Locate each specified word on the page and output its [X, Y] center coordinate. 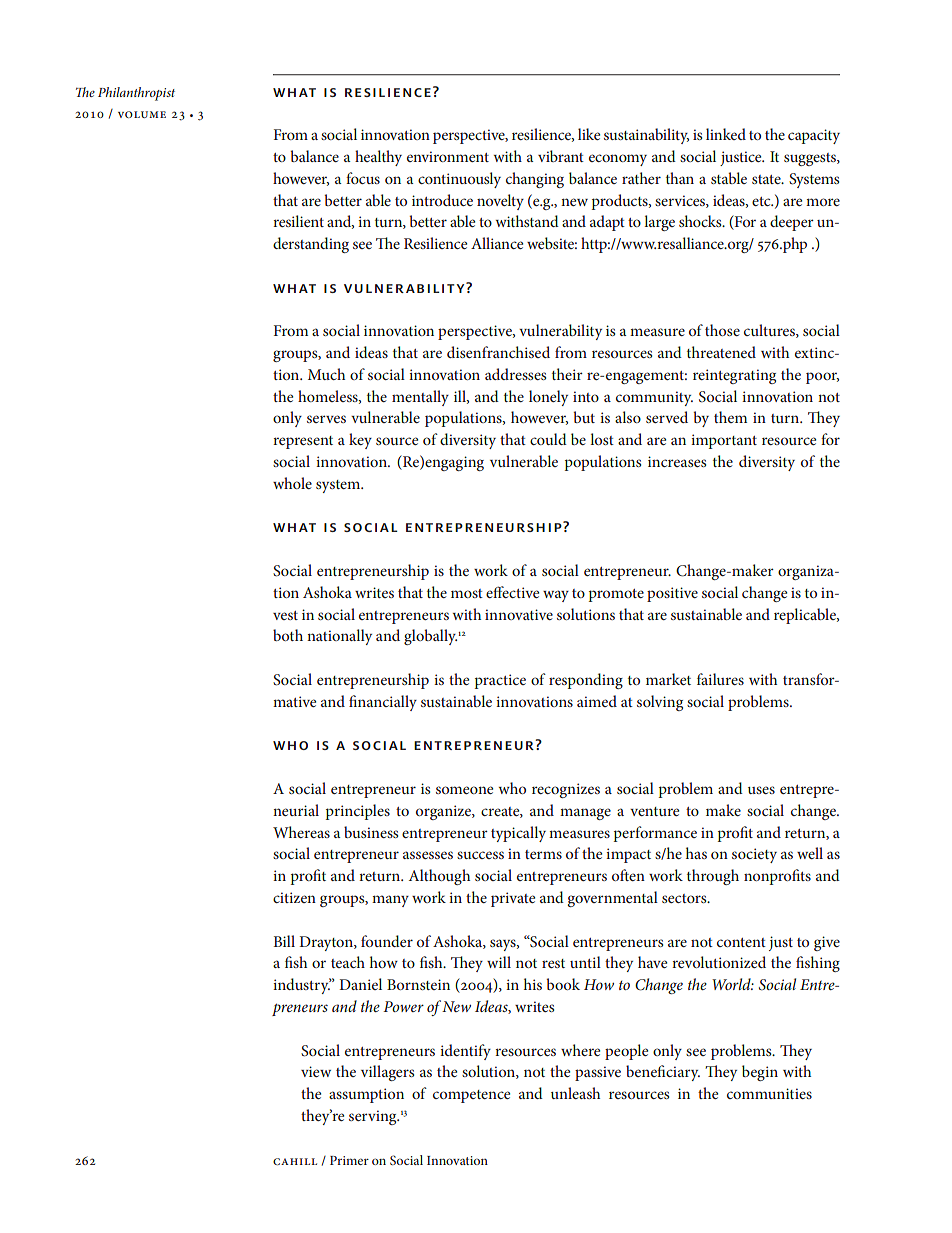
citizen [294, 897]
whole [292, 483]
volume [142, 114]
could [548, 439]
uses [761, 790]
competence [471, 1096]
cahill [295, 1161]
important [724, 441]
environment [448, 156]
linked [726, 134]
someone [464, 790]
